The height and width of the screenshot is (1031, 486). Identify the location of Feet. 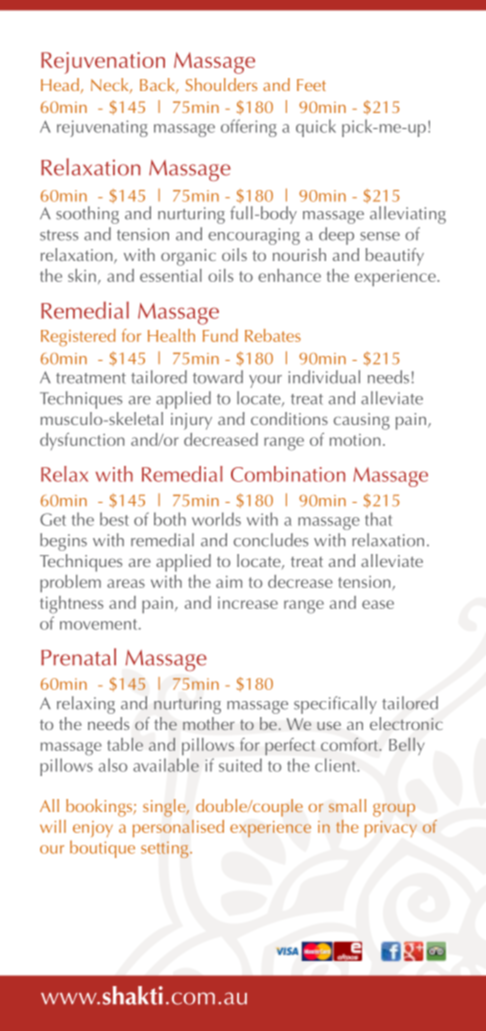
(311, 85).
